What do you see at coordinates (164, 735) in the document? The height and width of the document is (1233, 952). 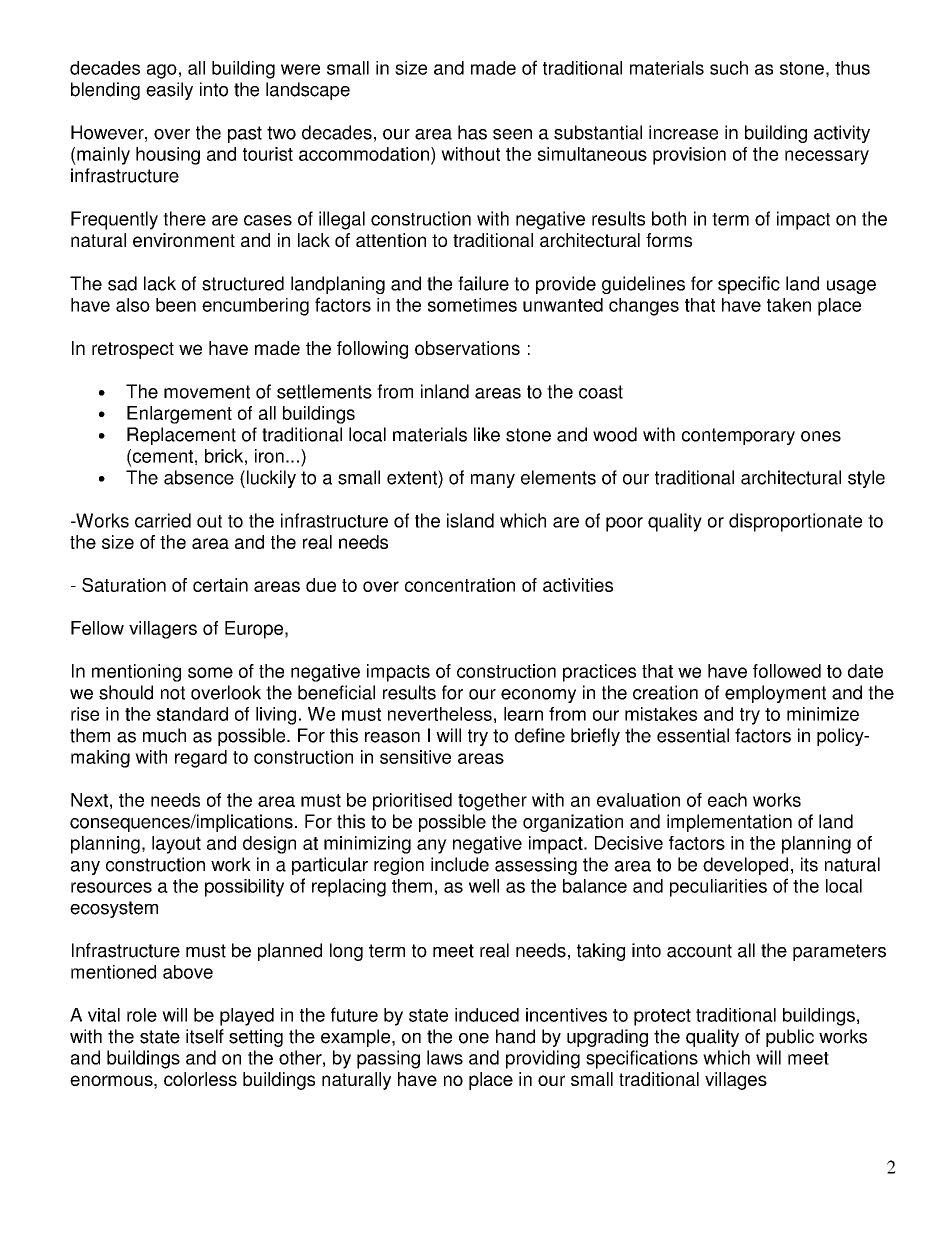 I see `much` at bounding box center [164, 735].
